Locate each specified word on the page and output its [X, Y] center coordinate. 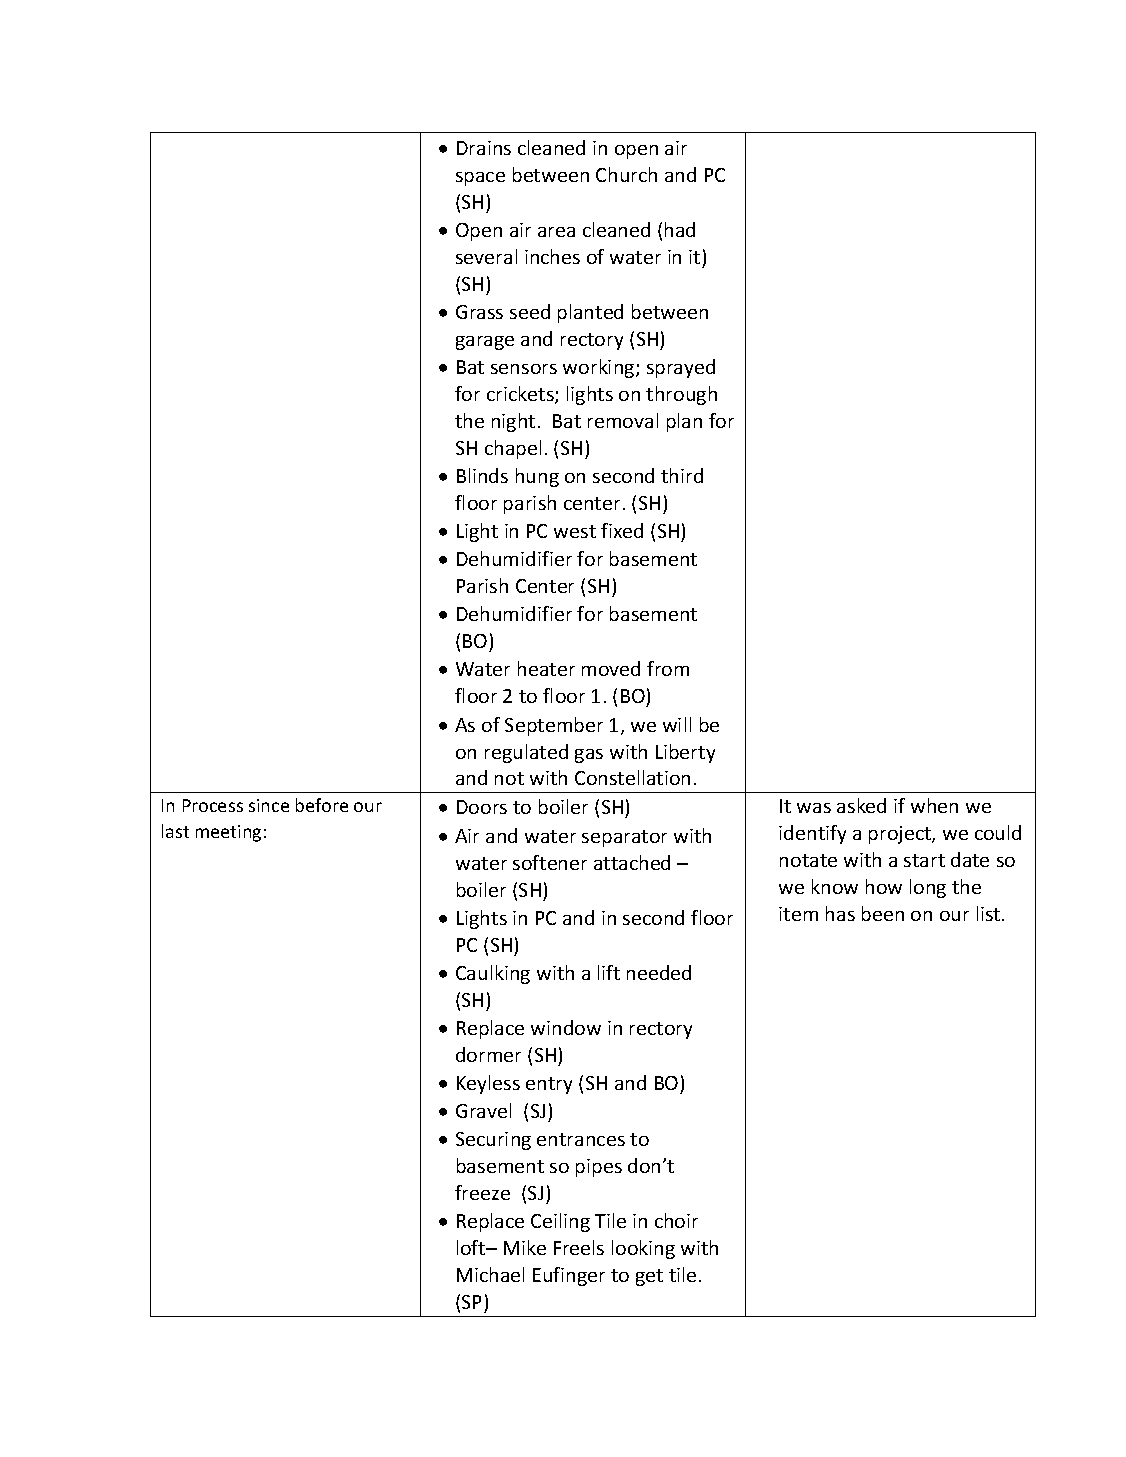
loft [472, 1247]
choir [676, 1220]
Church [626, 174]
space [480, 179]
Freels [579, 1247]
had [680, 229]
